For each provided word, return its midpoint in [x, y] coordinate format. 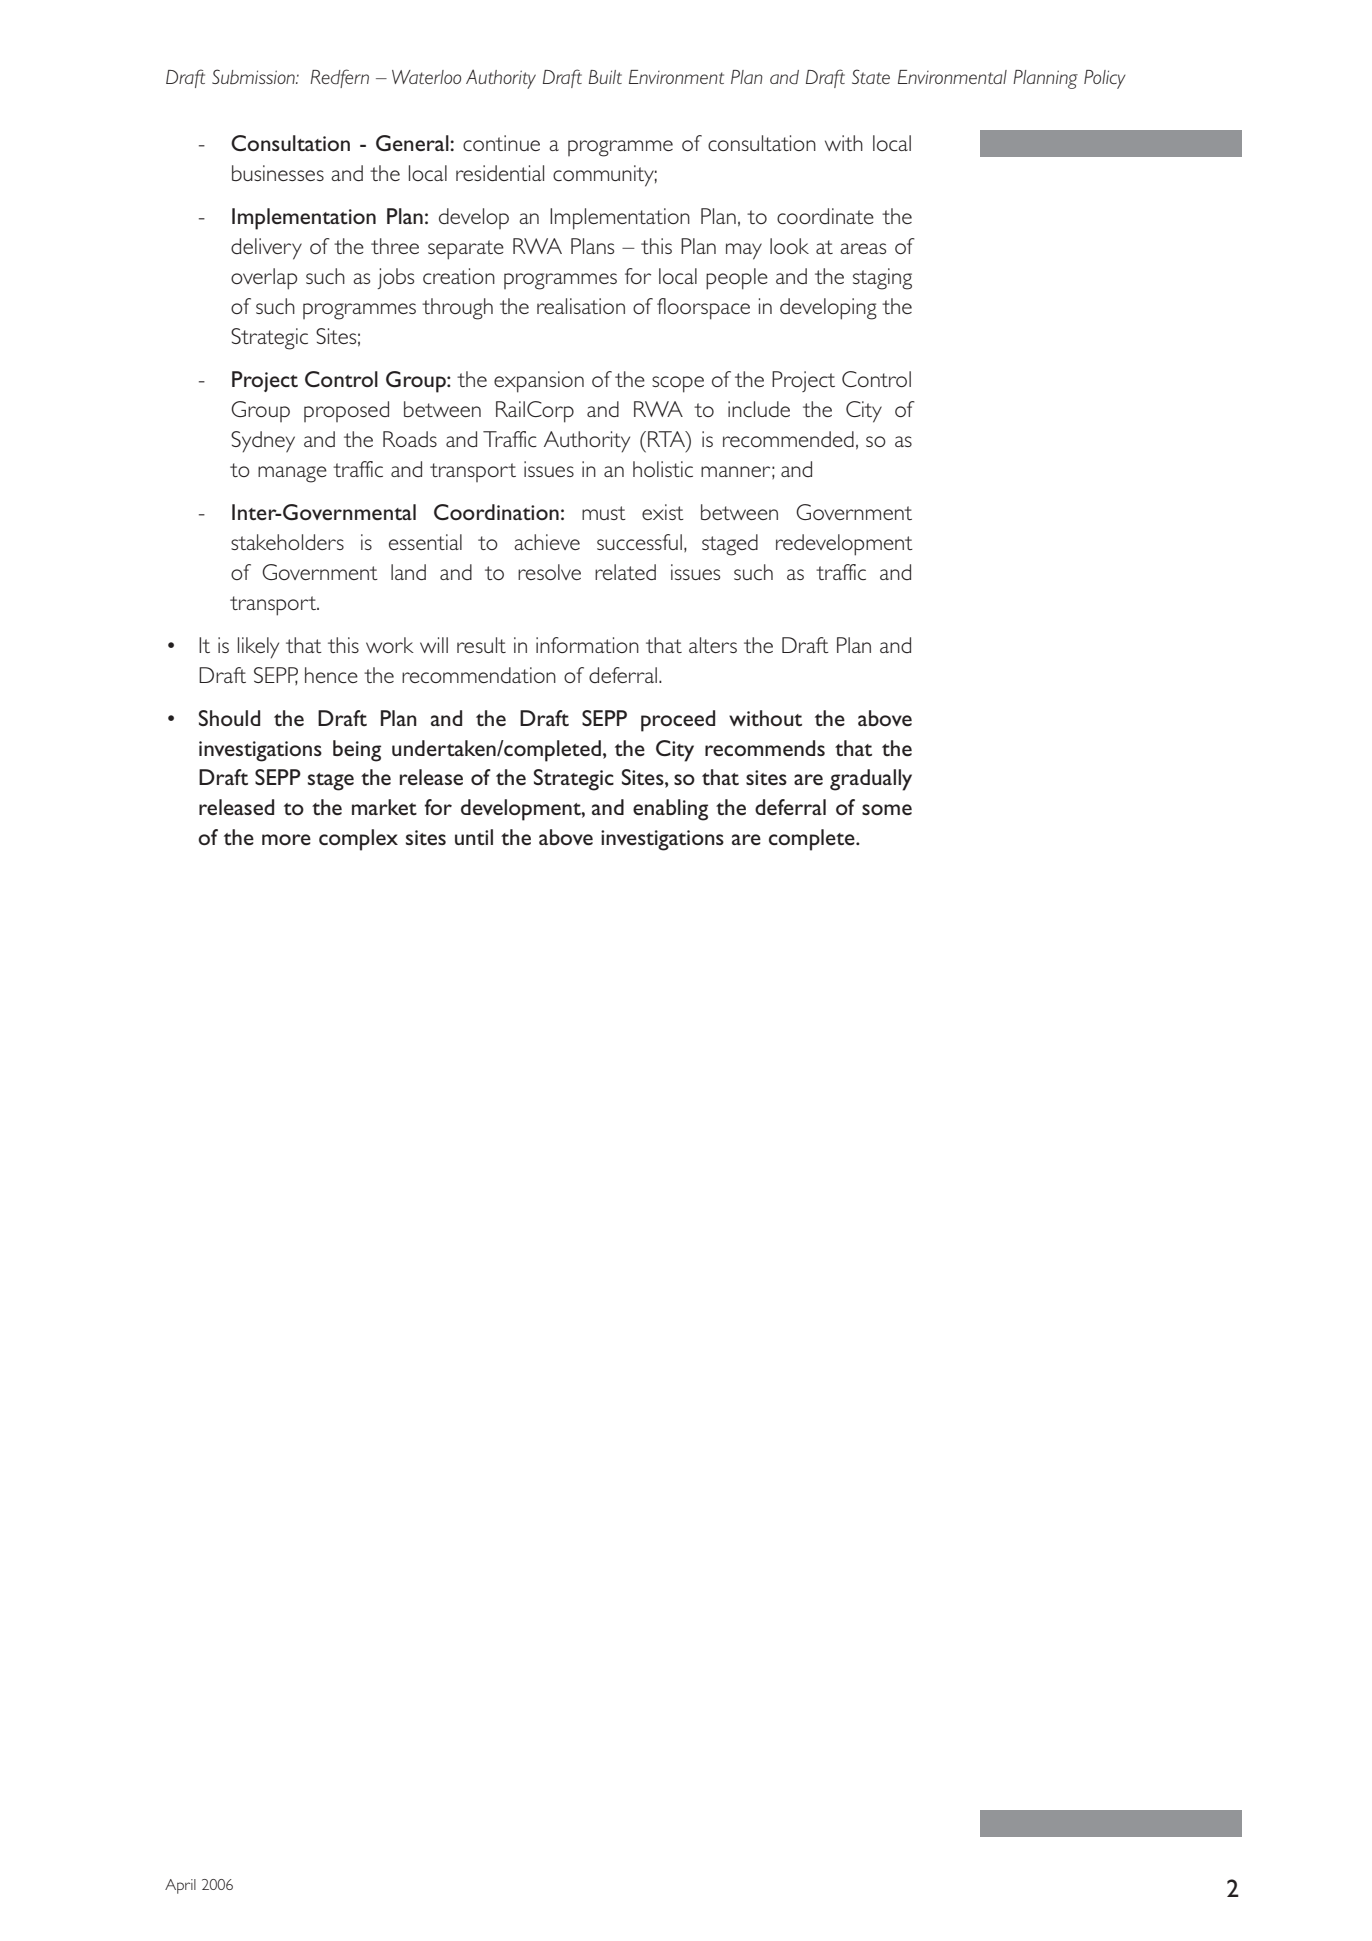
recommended [788, 439]
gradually [871, 780]
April [180, 1886]
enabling [670, 810]
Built [605, 77]
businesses [278, 173]
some [887, 809]
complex [358, 840]
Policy [1105, 79]
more [286, 839]
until [474, 837]
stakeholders [287, 542]
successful [639, 542]
